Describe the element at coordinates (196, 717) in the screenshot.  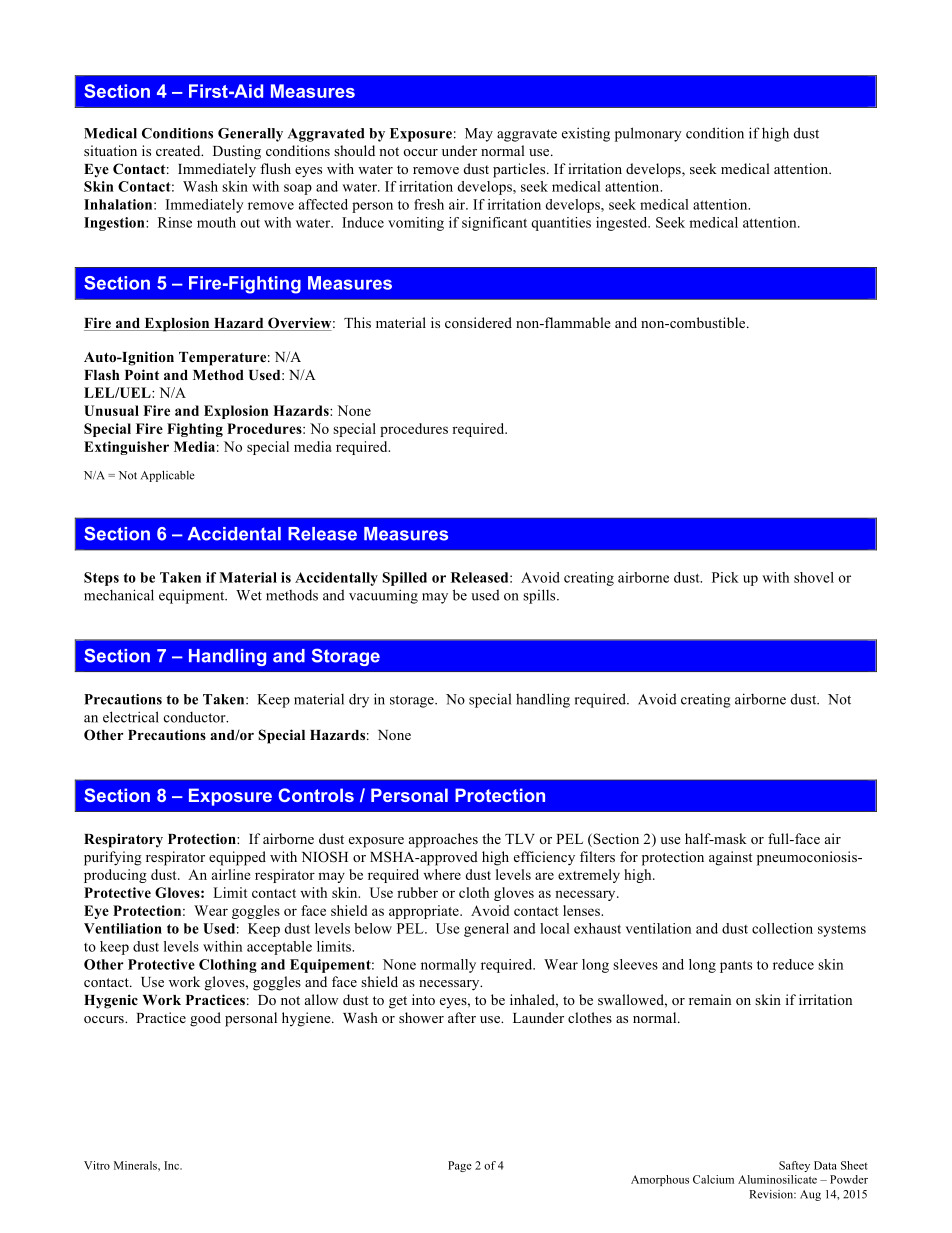
I see `conductor` at that location.
